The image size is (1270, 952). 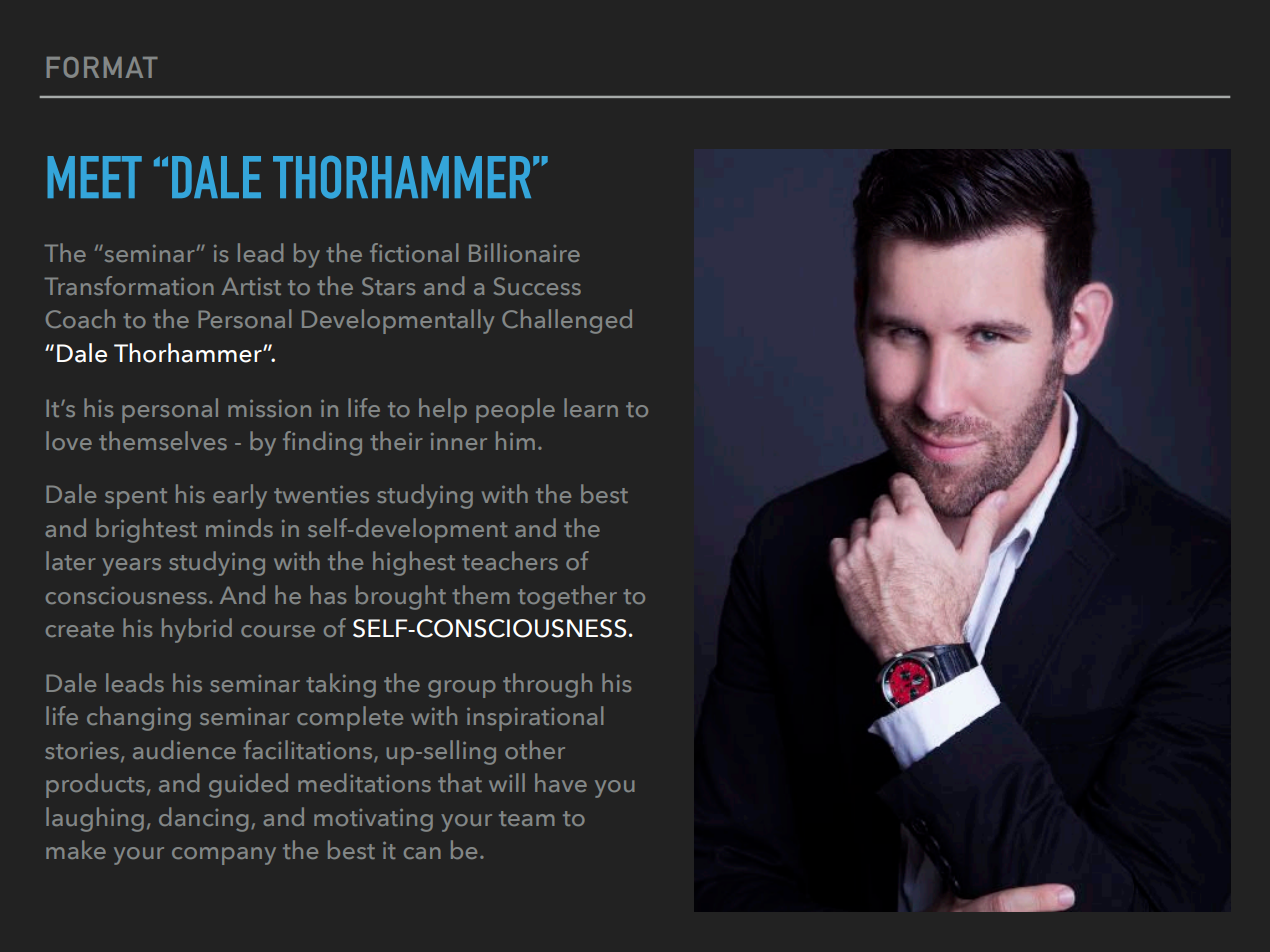 I want to click on twenties, so click(x=321, y=494).
